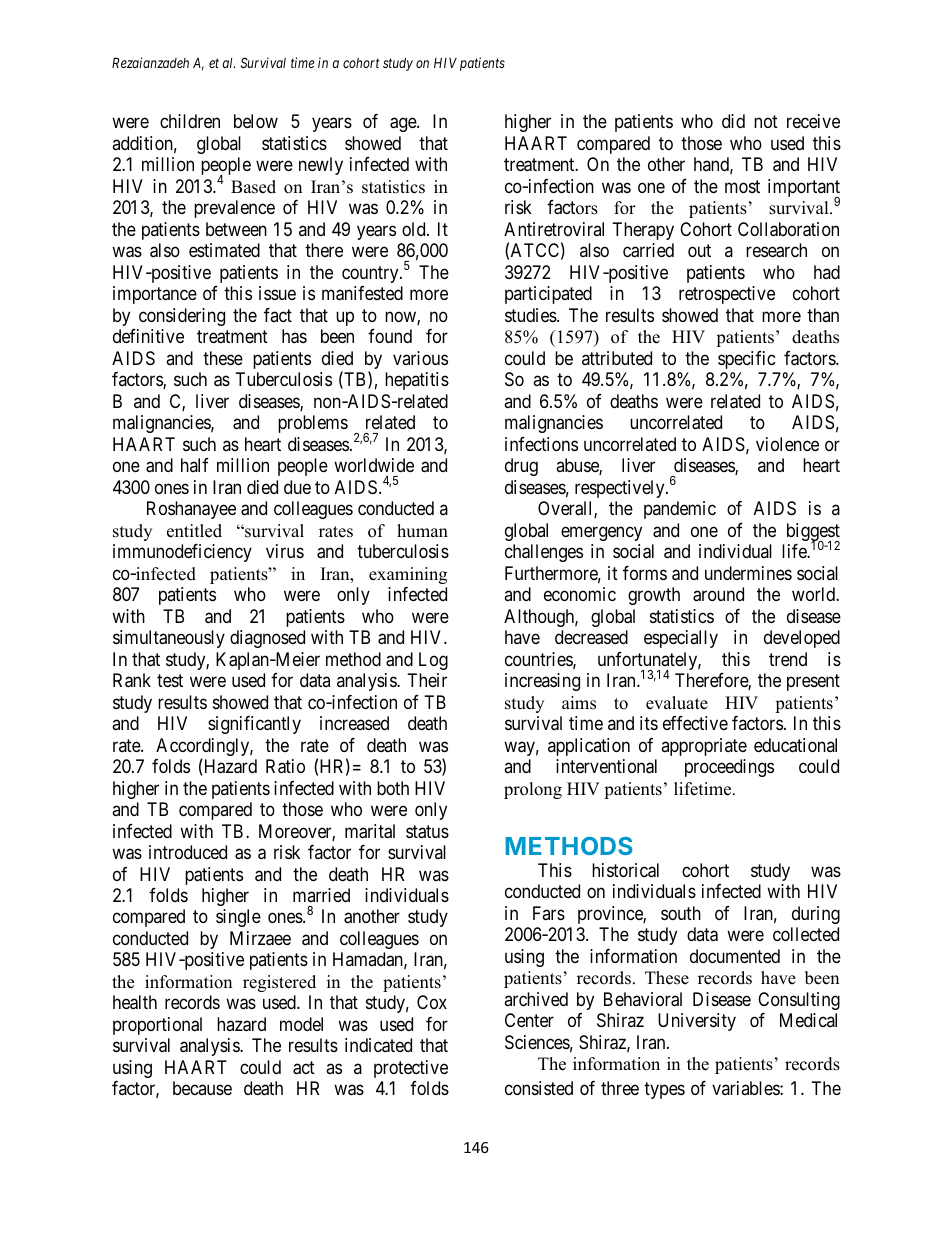 Image resolution: width=952 pixels, height=1233 pixels. Describe the element at coordinates (521, 467) in the image. I see `drug` at that location.
